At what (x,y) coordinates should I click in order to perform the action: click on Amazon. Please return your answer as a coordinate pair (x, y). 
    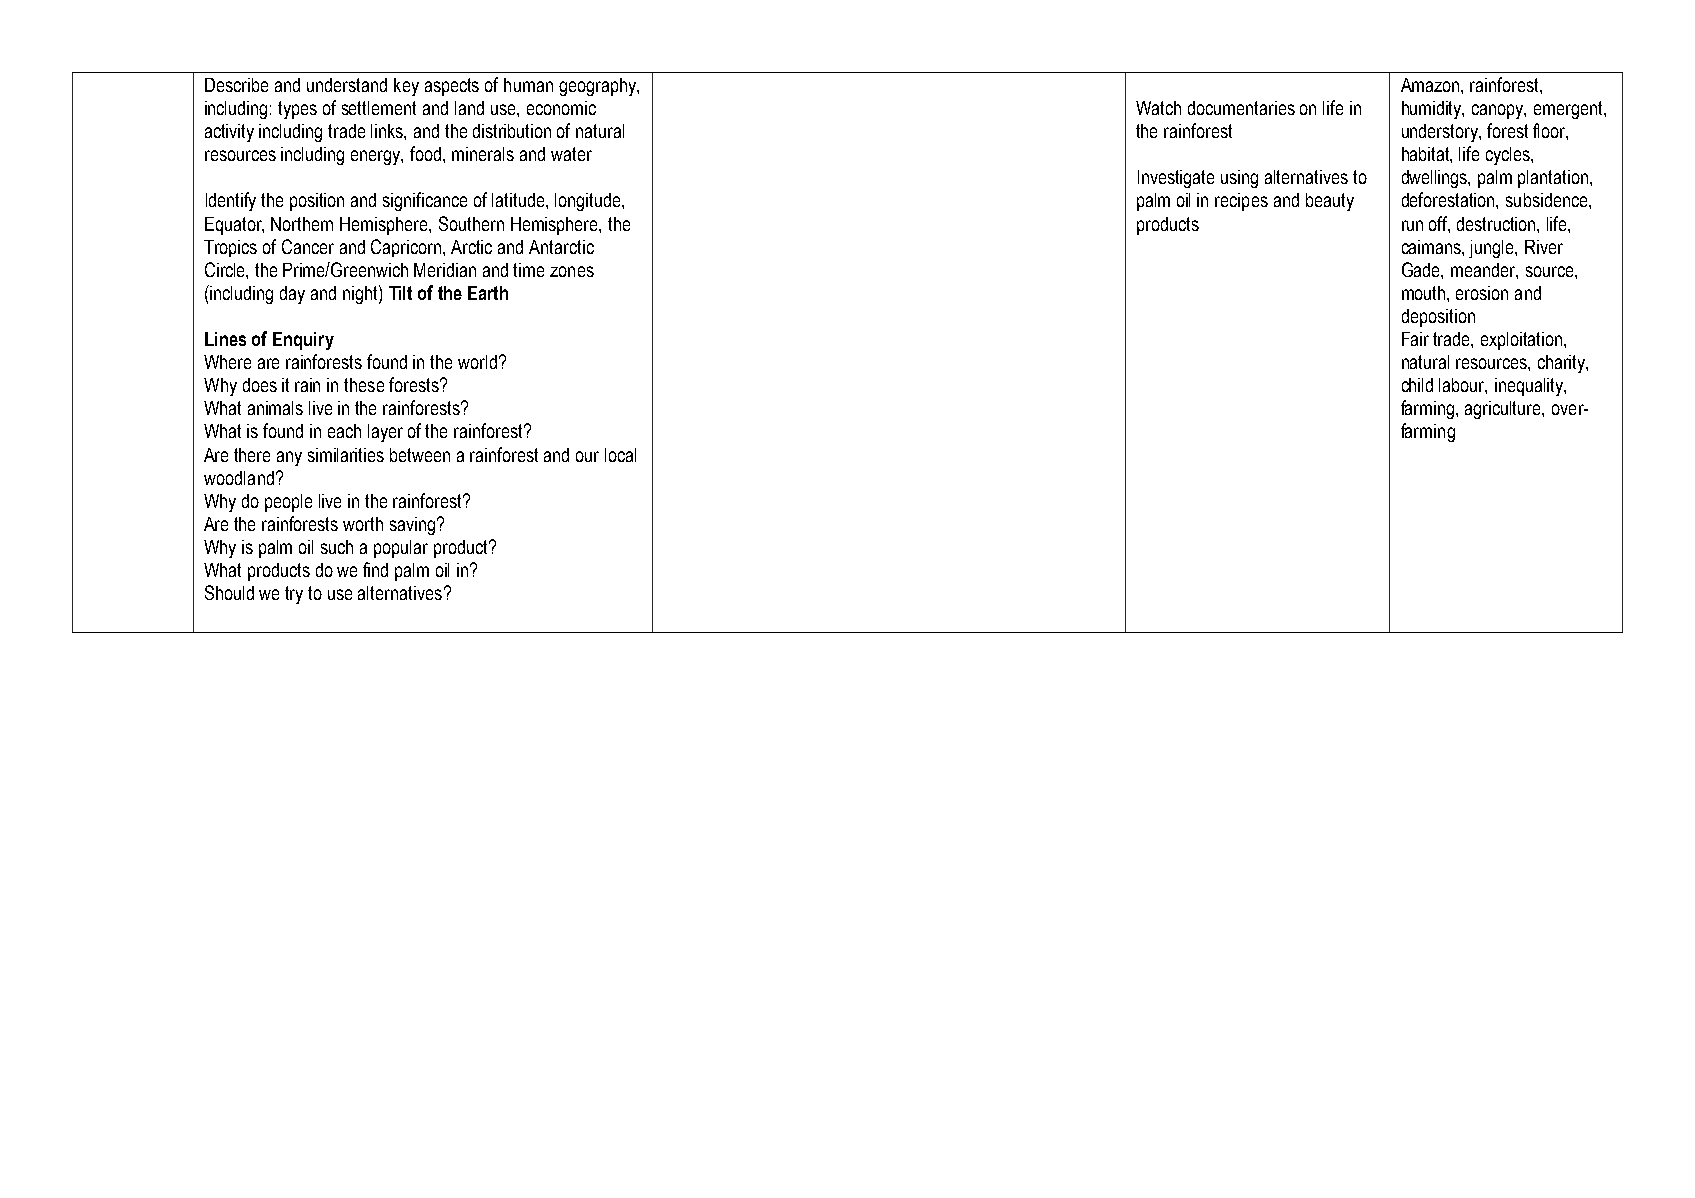
    Looking at the image, I should click on (1431, 85).
